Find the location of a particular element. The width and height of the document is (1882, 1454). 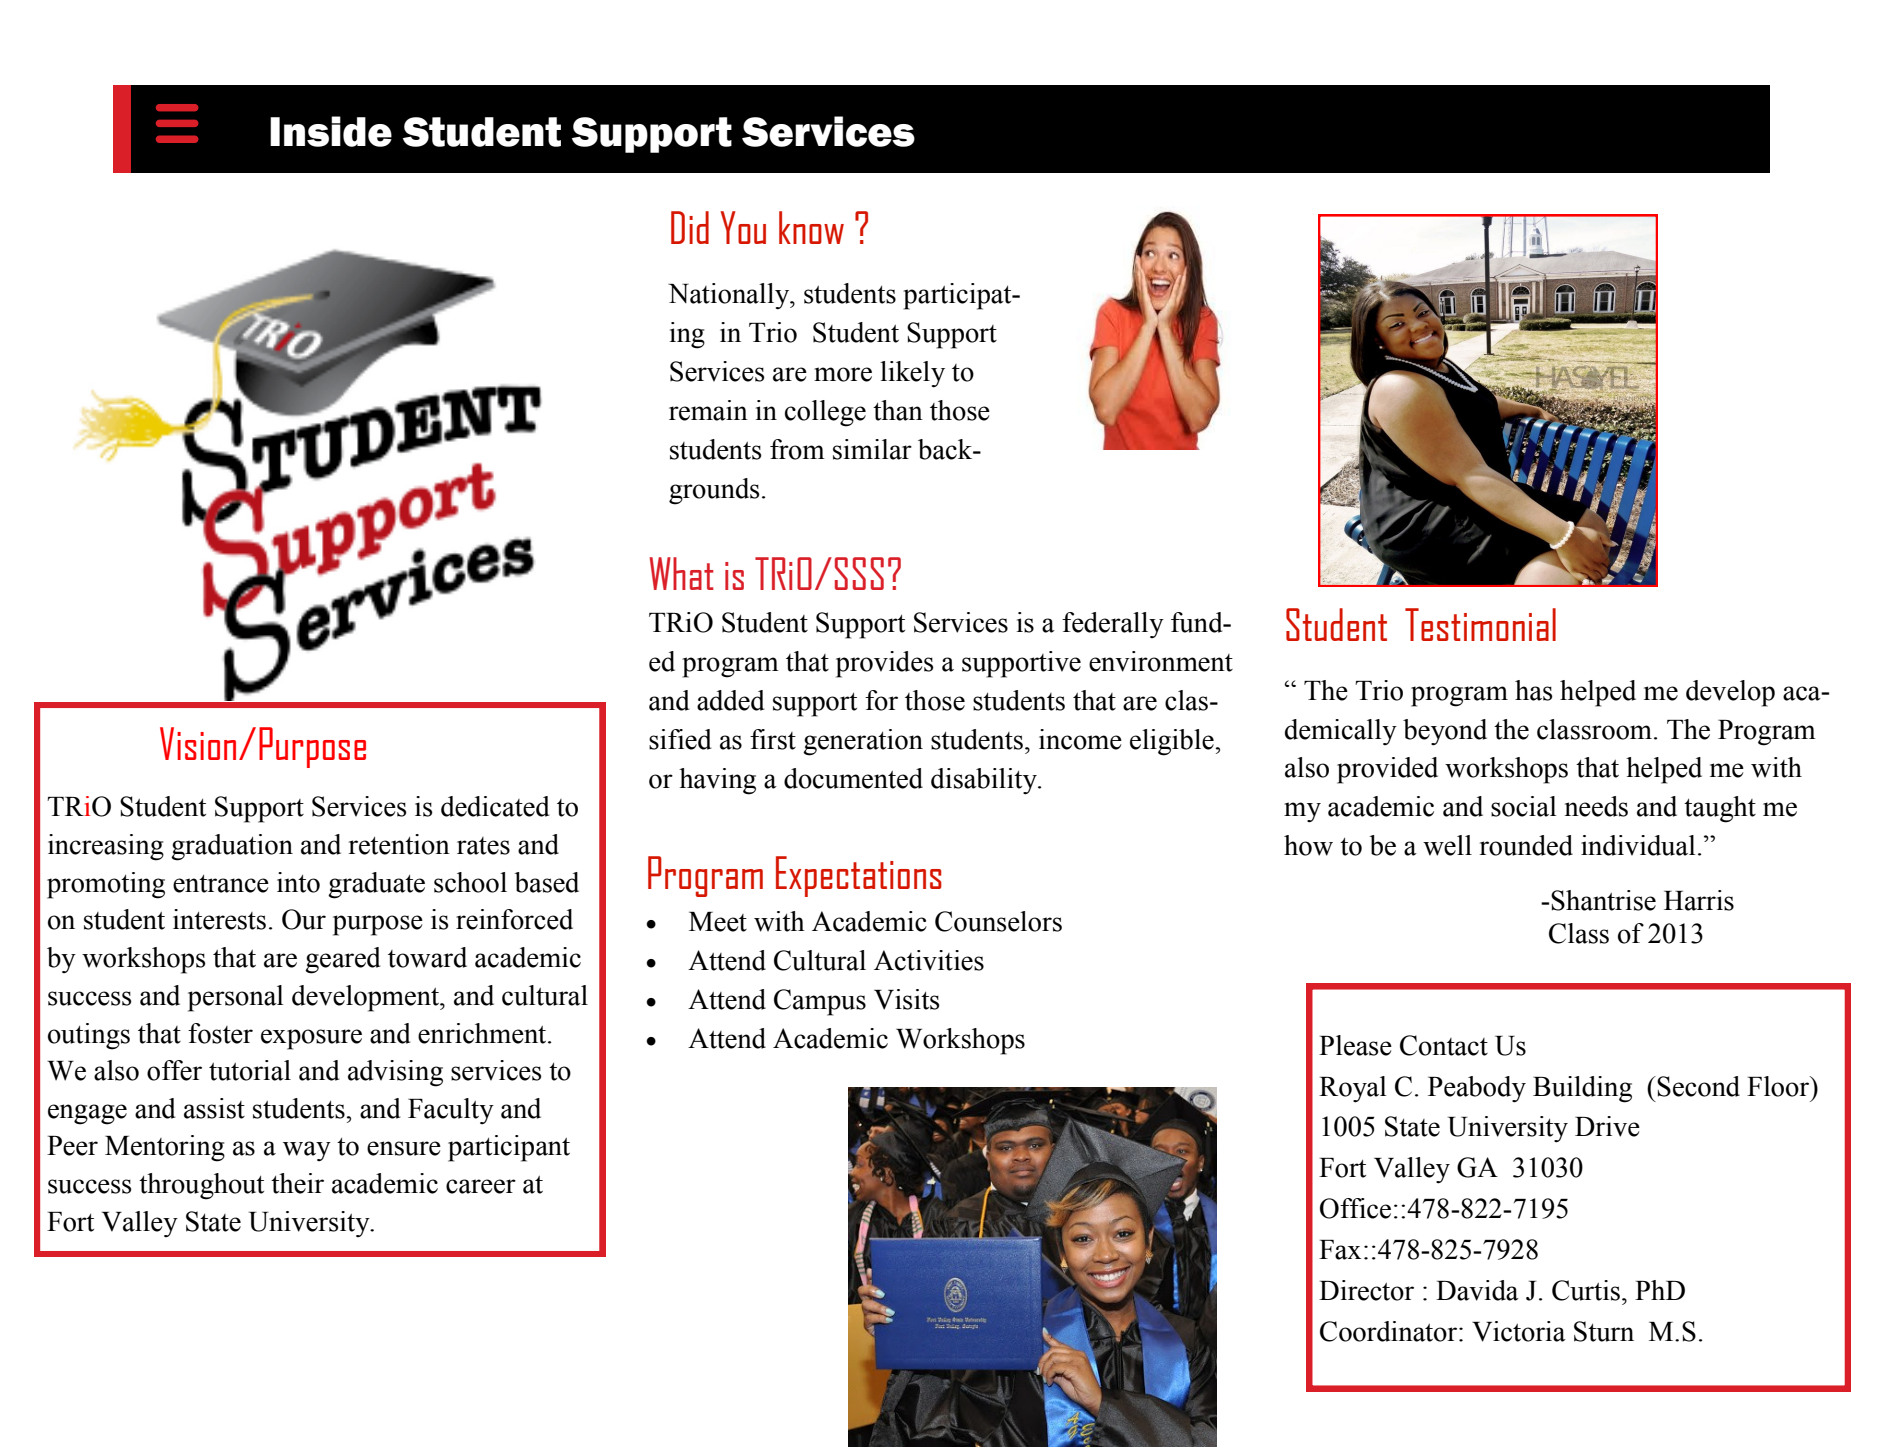

Curtis is located at coordinates (1586, 1290).
